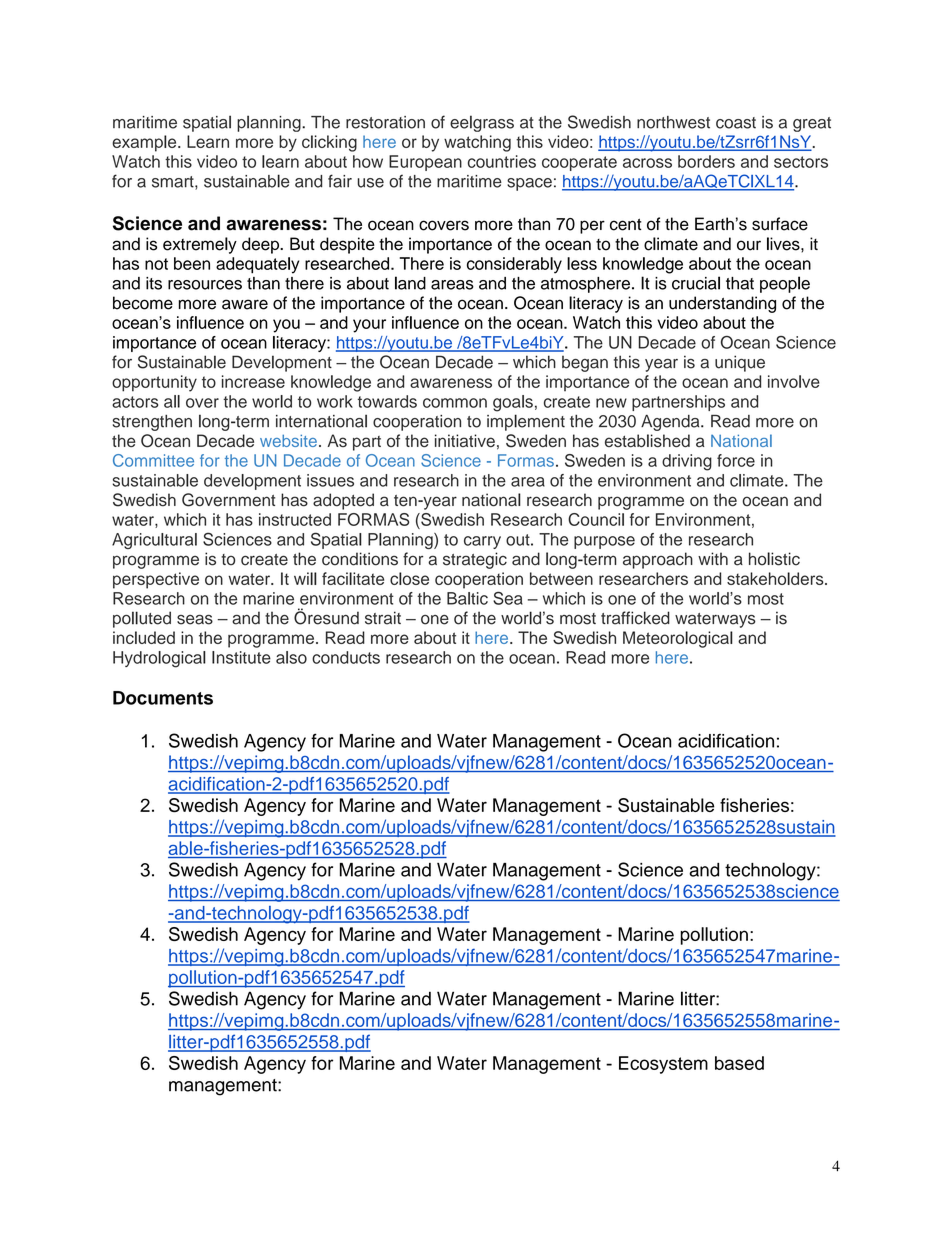  What do you see at coordinates (706, 161) in the screenshot?
I see `borders` at bounding box center [706, 161].
